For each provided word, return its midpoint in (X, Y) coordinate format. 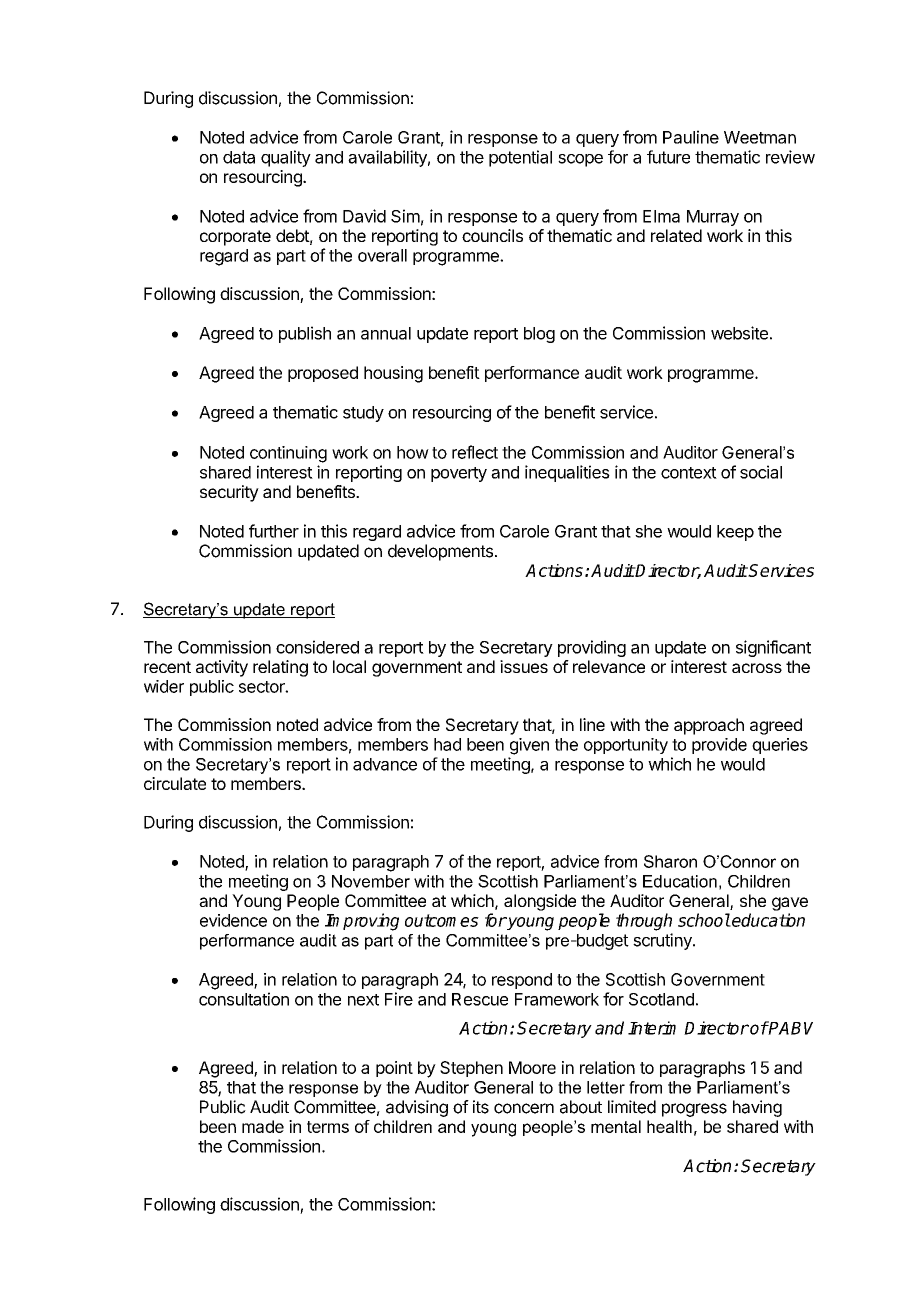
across (757, 668)
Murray (713, 218)
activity (222, 668)
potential (520, 158)
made (263, 1126)
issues (524, 666)
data (239, 157)
